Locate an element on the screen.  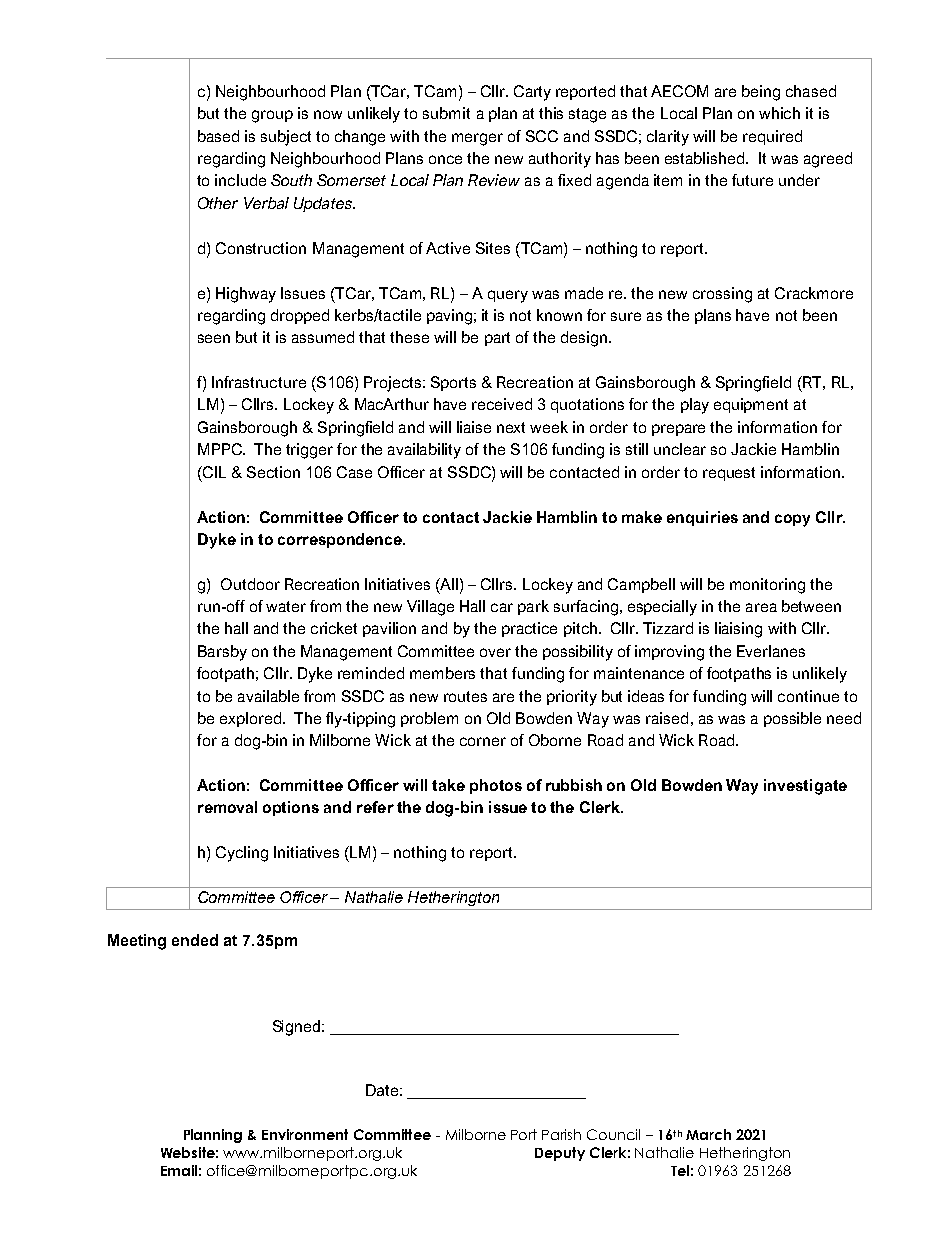
required is located at coordinates (772, 137).
